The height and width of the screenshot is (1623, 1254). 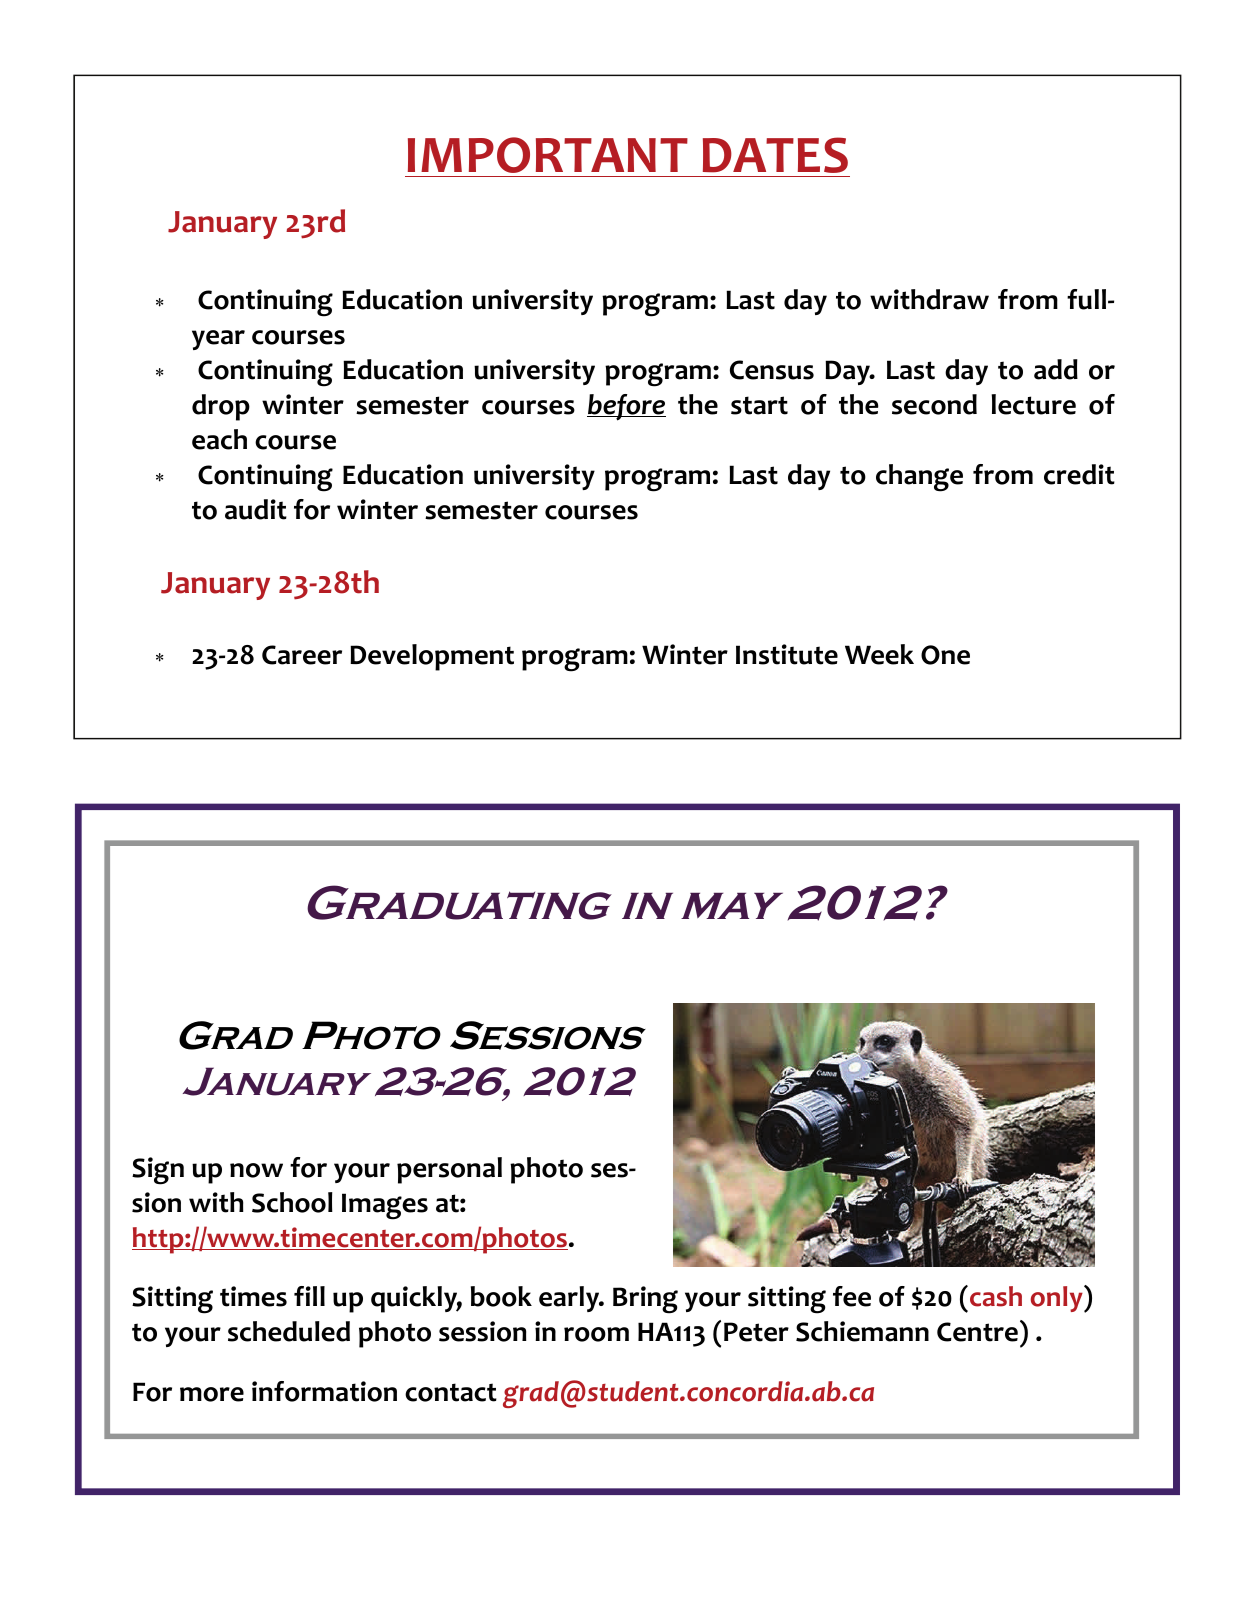 I want to click on Institute, so click(x=787, y=654).
